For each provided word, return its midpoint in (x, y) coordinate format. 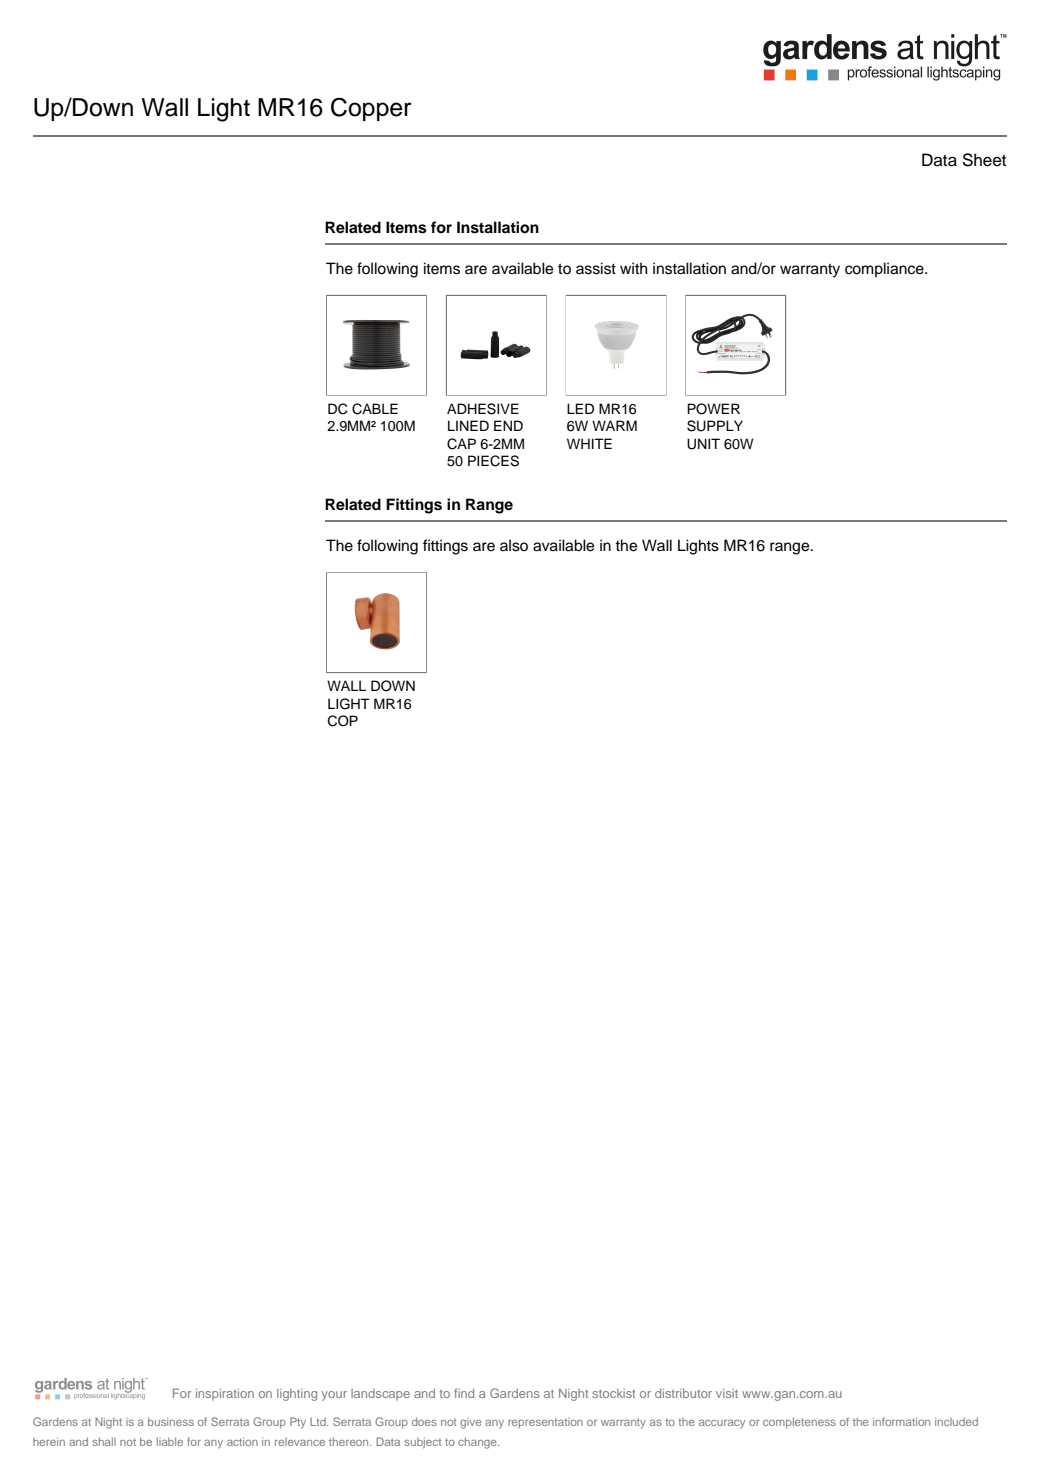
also (514, 545)
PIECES (493, 461)
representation (545, 1423)
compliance (885, 270)
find (464, 1393)
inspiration (225, 1395)
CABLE (375, 409)
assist (596, 268)
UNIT (703, 444)
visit (727, 1393)
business (171, 1421)
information (901, 1421)
